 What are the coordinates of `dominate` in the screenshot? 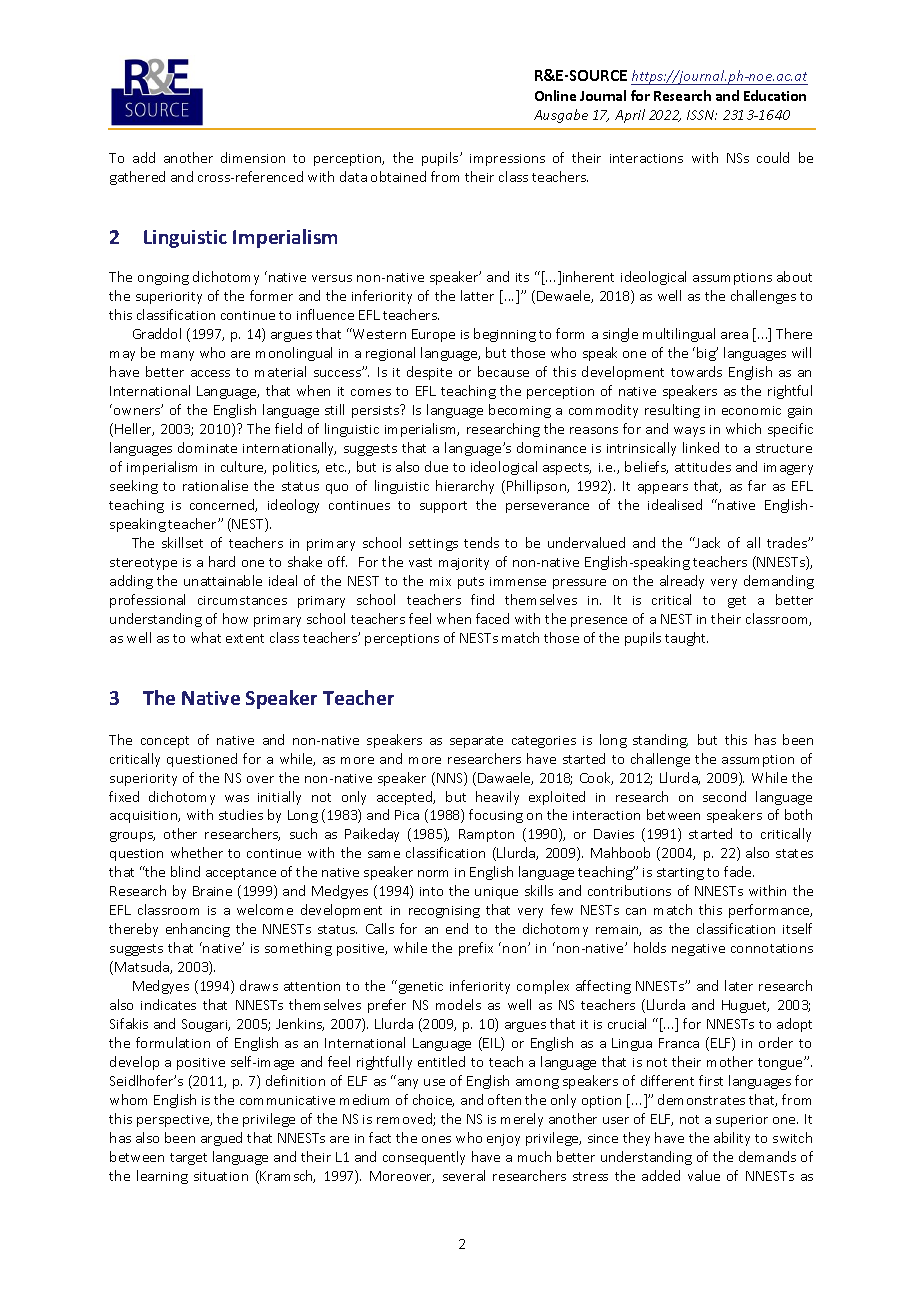 It's located at (207, 447).
